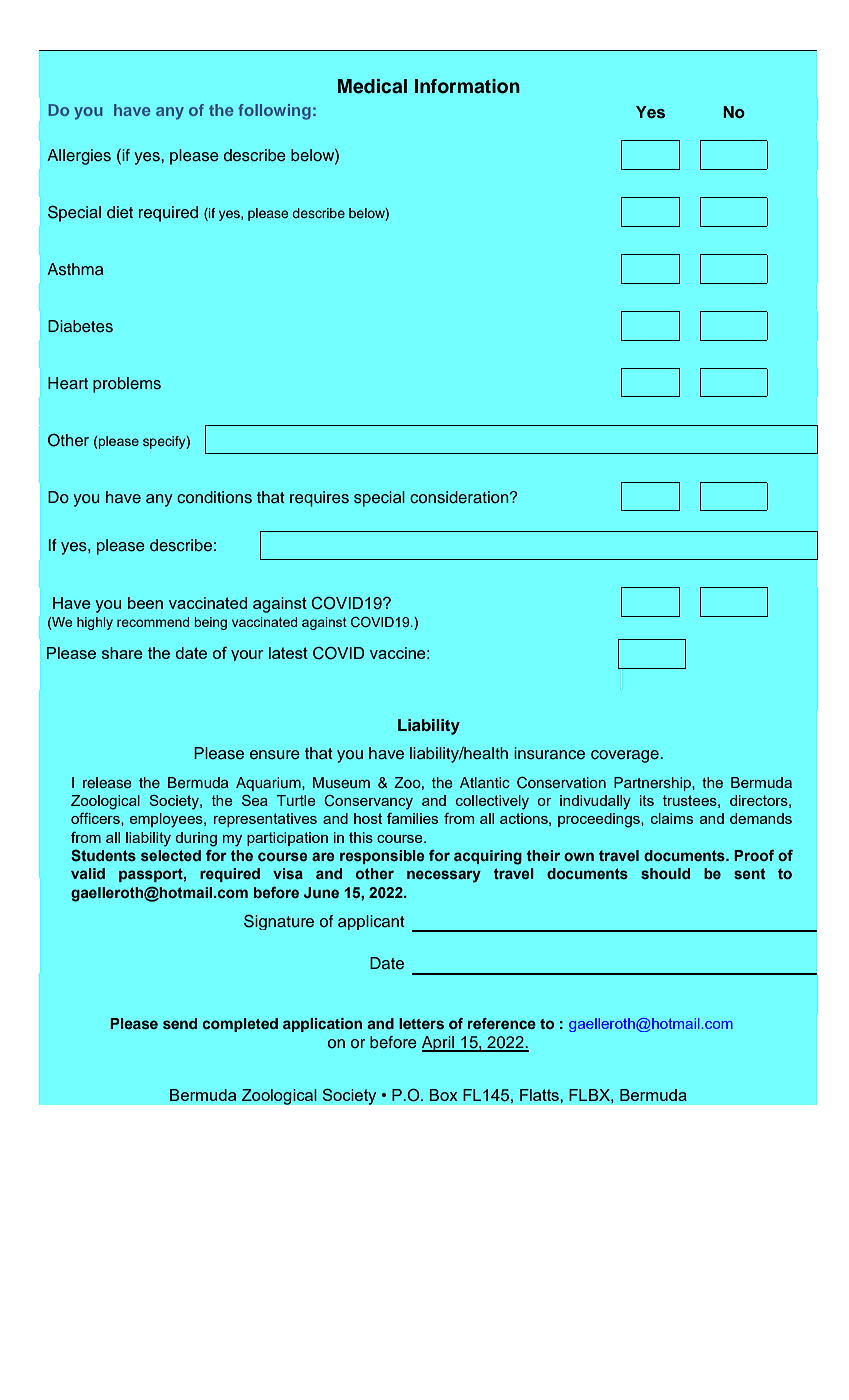  I want to click on Information, so click(467, 86).
